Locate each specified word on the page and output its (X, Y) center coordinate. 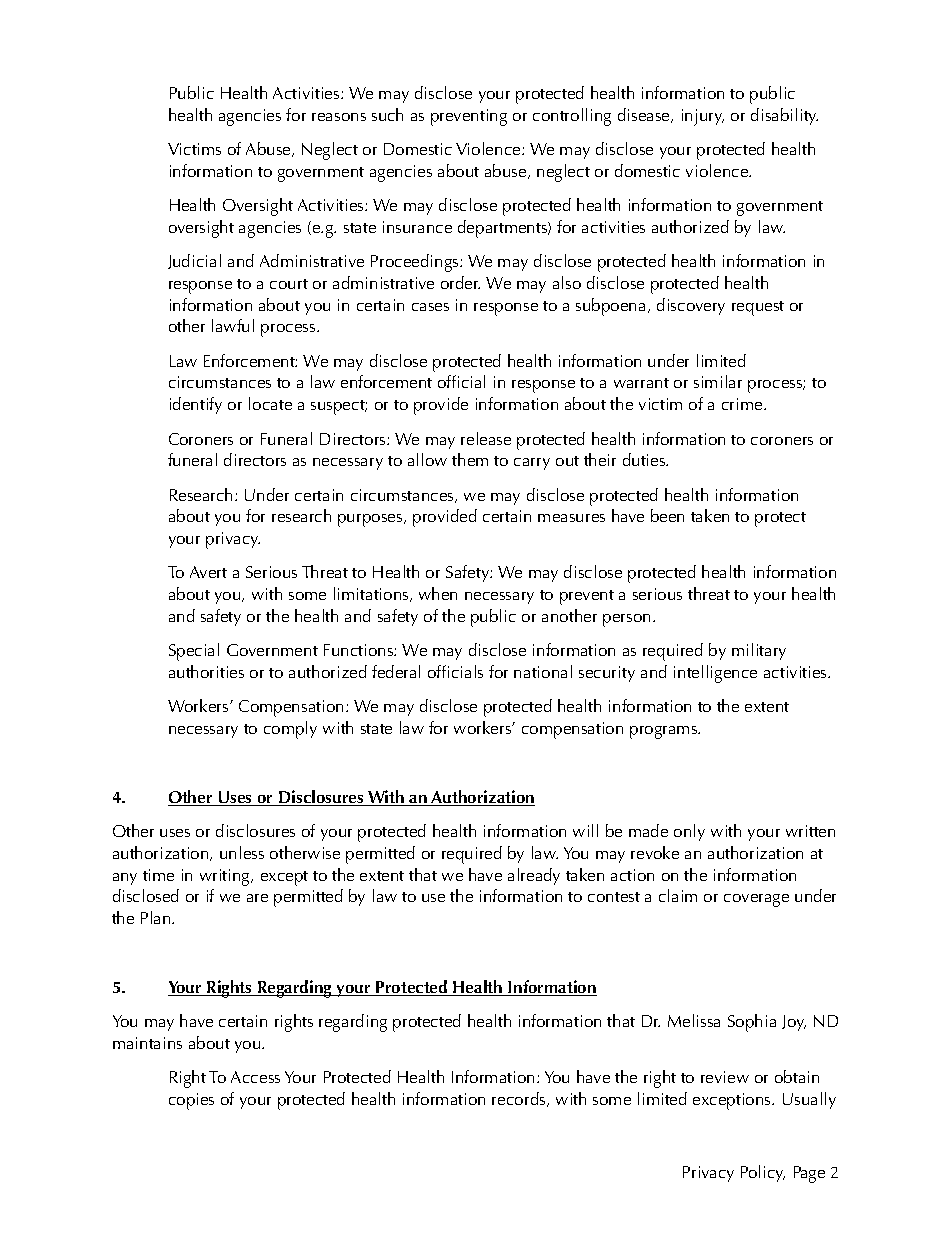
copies (191, 1101)
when (438, 593)
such (387, 114)
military (759, 651)
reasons (339, 117)
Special (194, 652)
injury (703, 117)
